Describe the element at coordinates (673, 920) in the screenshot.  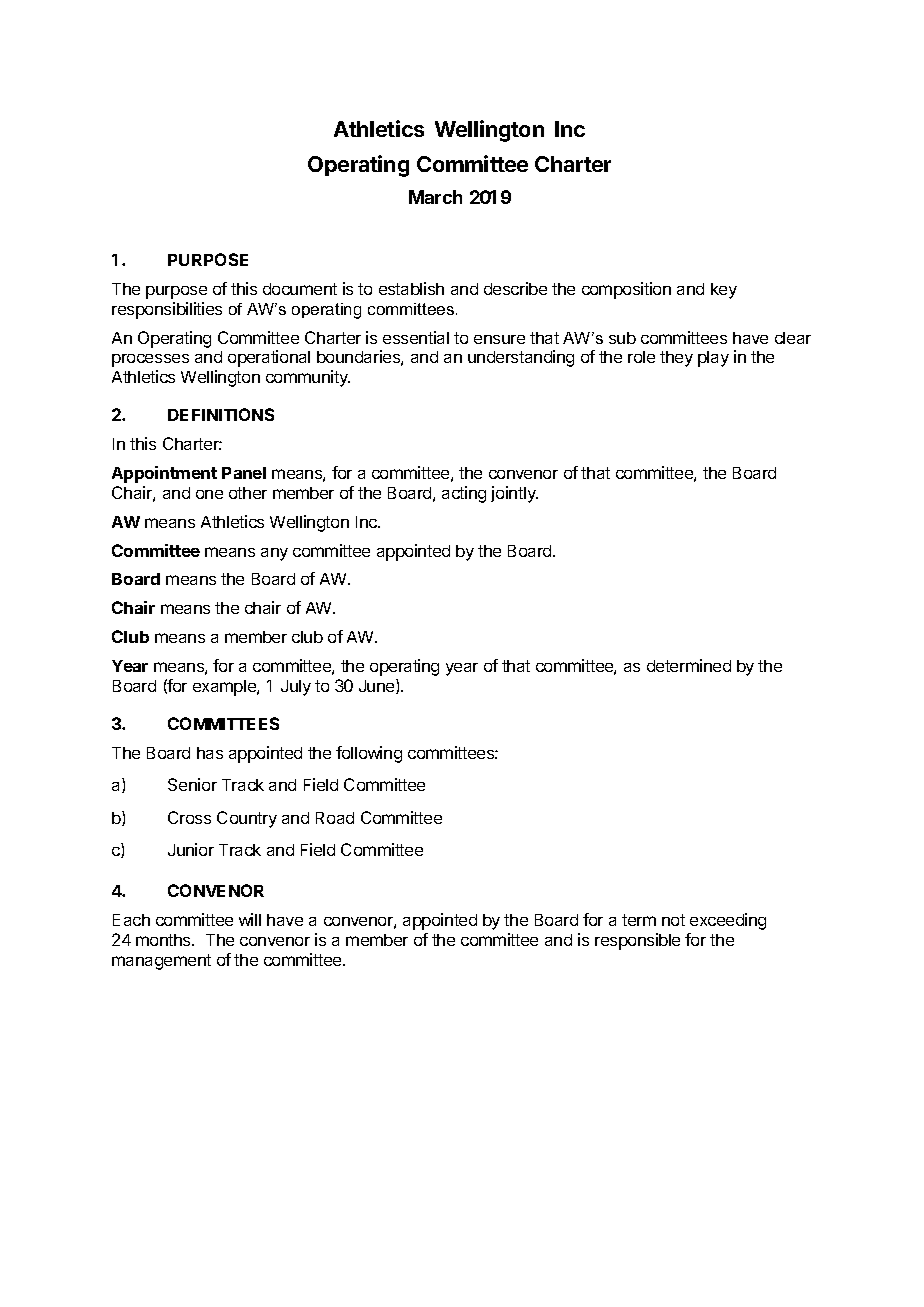
I see `not` at that location.
